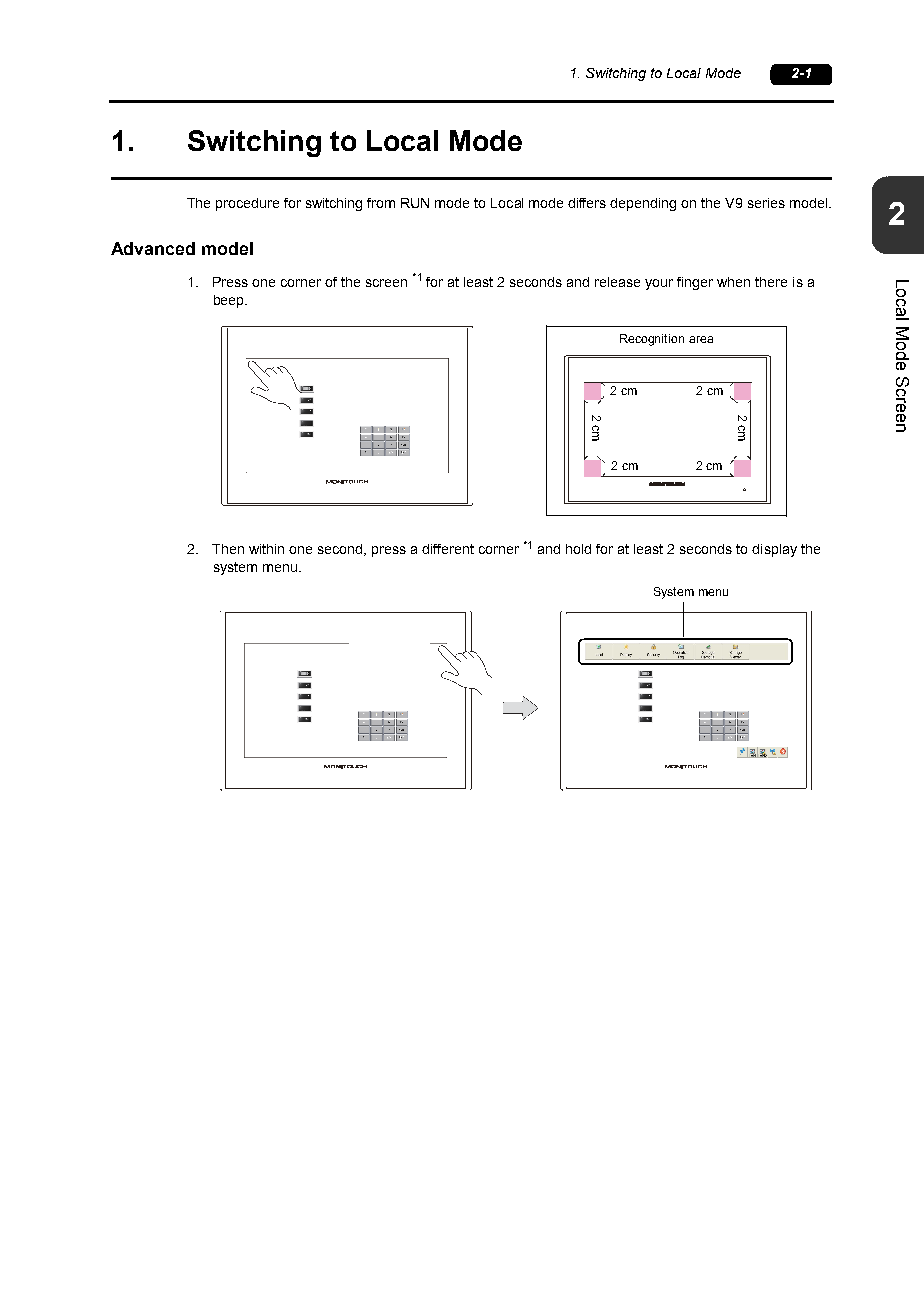 The height and width of the page is (1304, 924). Describe the element at coordinates (228, 549) in the page. I see `Then` at that location.
